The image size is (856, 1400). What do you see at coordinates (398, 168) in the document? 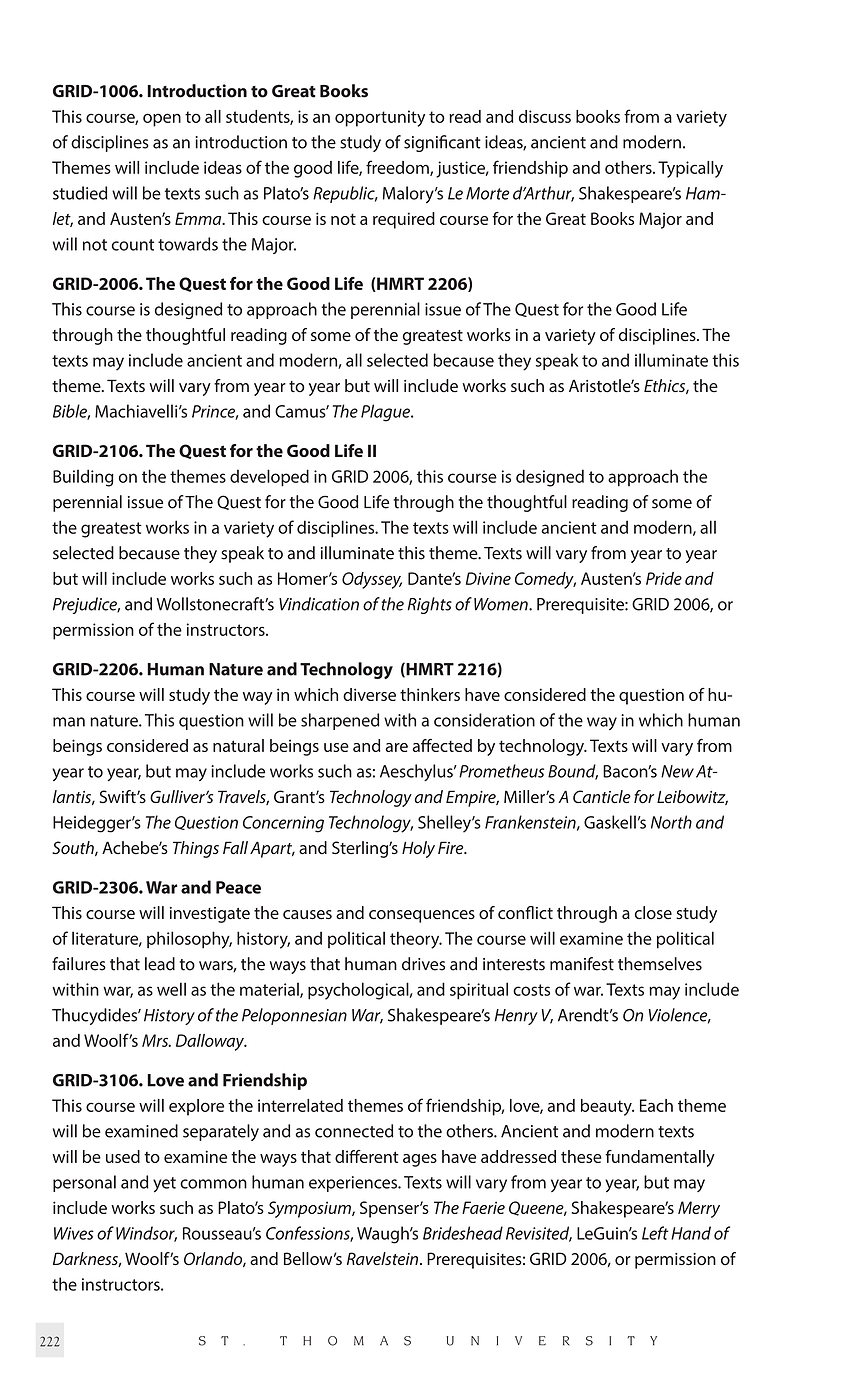
I see `freedom` at bounding box center [398, 168].
